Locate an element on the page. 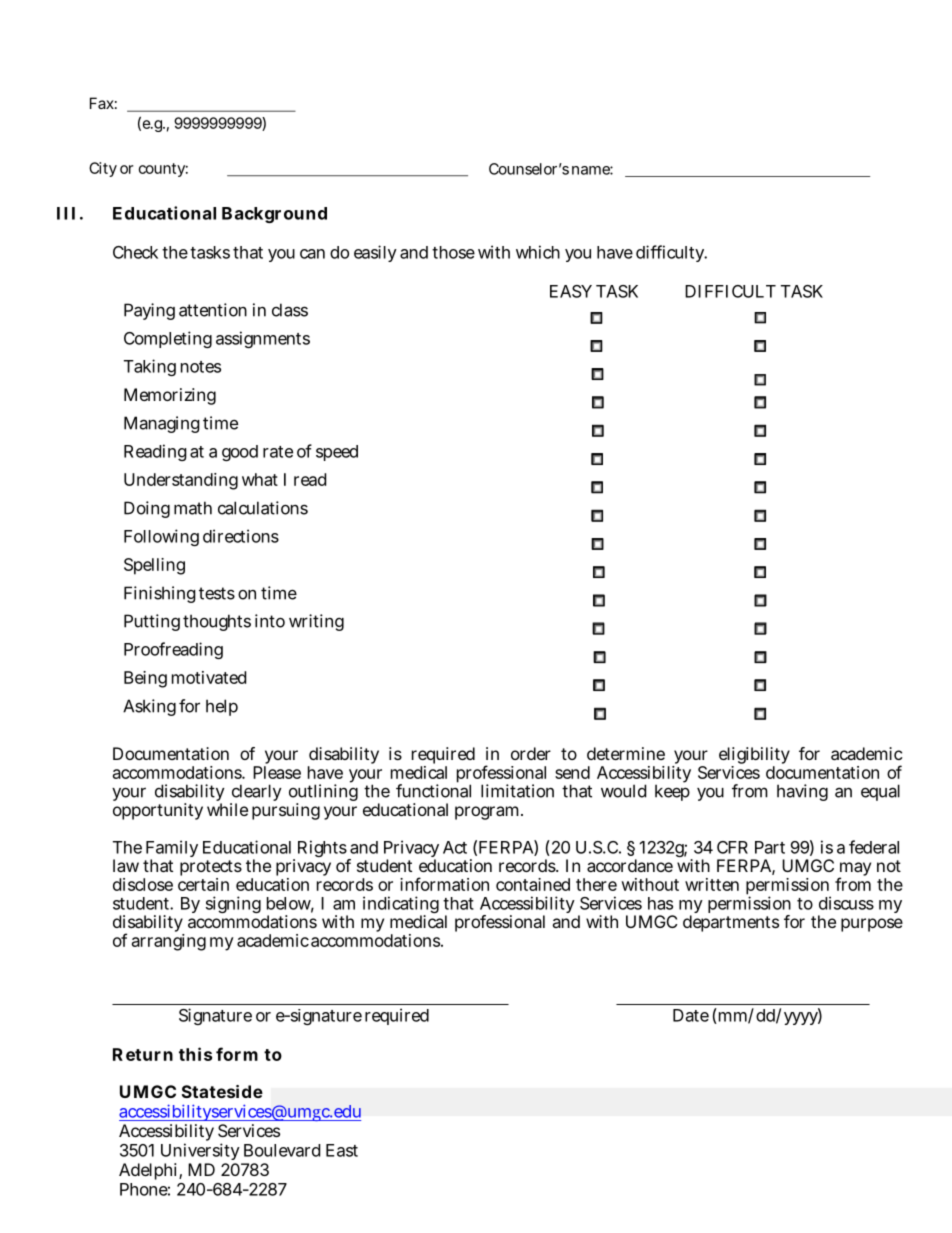 The image size is (952, 1233). City is located at coordinates (103, 169).
